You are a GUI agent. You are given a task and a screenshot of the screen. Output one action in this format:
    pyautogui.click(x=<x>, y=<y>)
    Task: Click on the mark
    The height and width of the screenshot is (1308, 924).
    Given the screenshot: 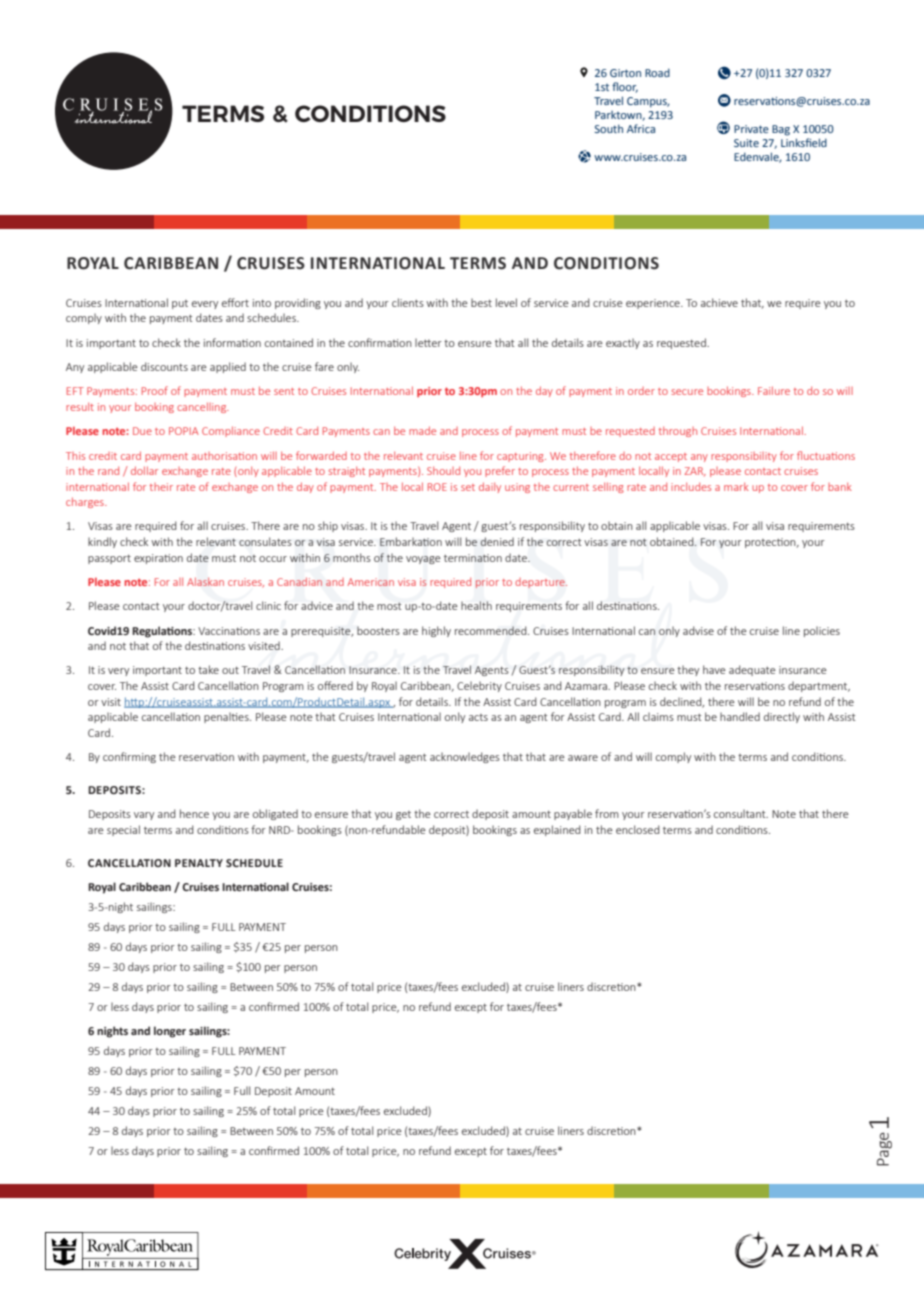 What is the action you would take?
    pyautogui.click(x=736, y=486)
